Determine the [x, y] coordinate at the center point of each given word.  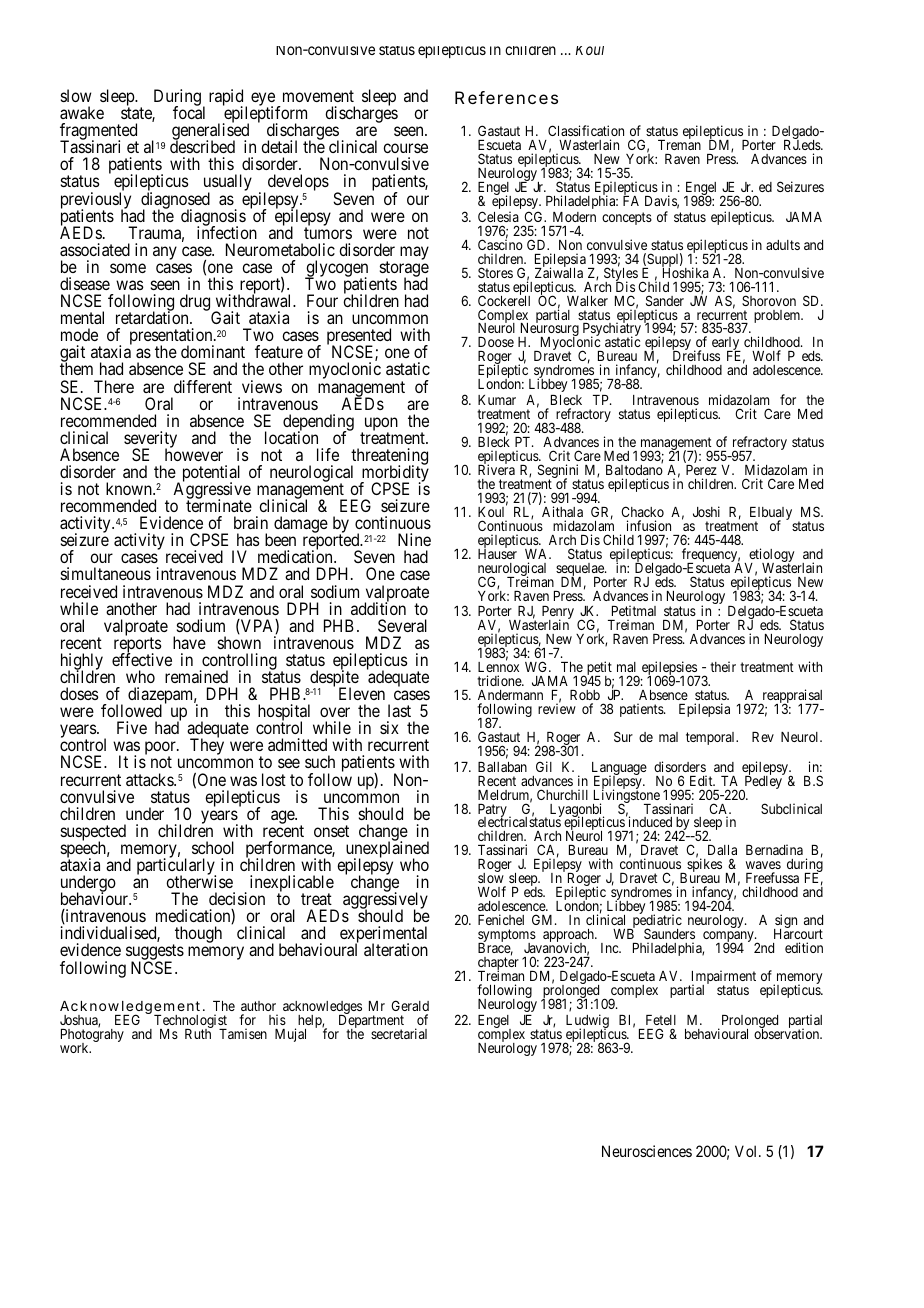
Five [132, 727]
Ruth [199, 1033]
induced [649, 823]
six [389, 727]
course [405, 148]
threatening [389, 458]
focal [189, 112]
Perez [701, 470]
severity [150, 440]
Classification [586, 130]
